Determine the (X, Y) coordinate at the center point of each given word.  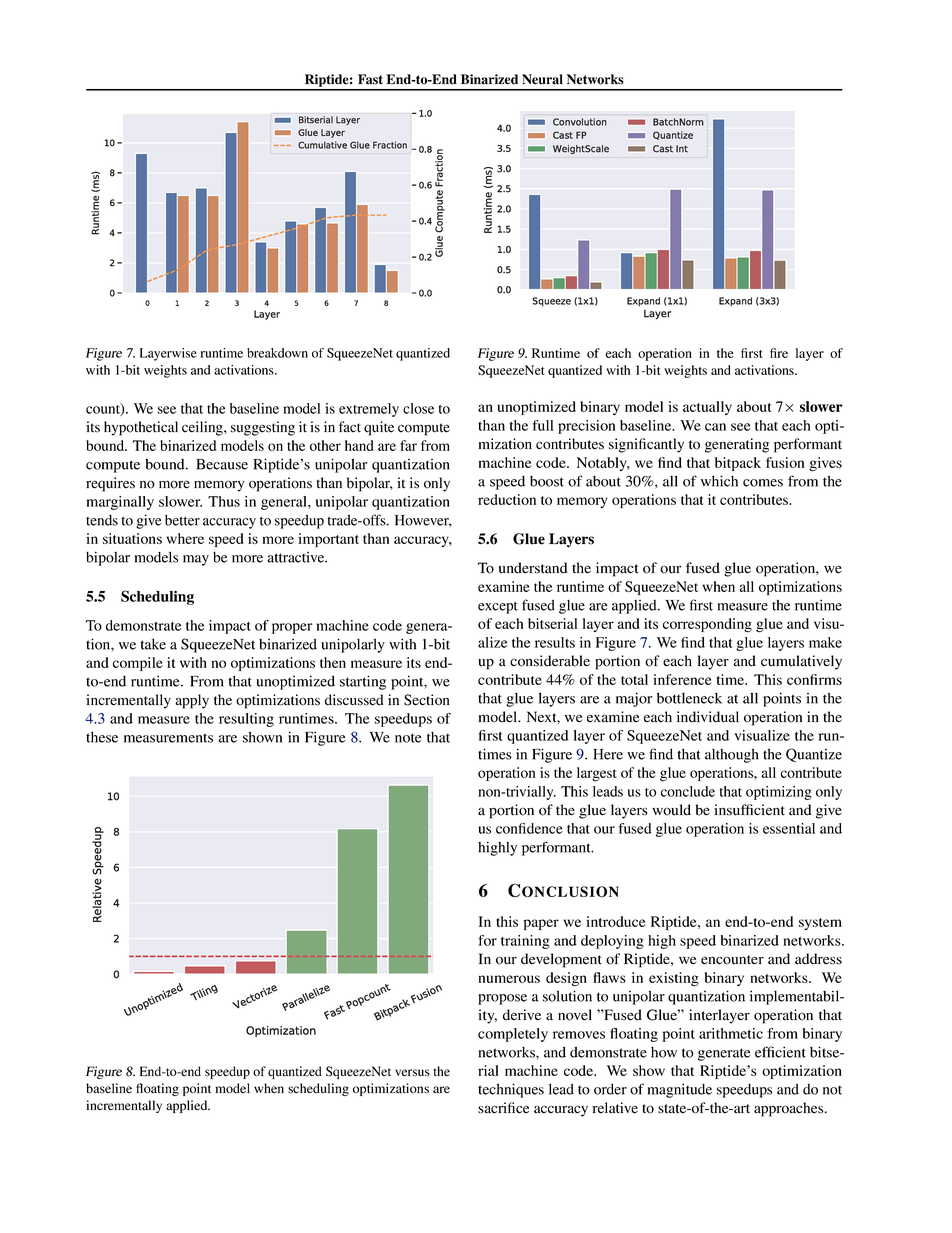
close (418, 408)
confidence (529, 828)
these (102, 737)
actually (707, 408)
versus (412, 1073)
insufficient (749, 810)
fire (779, 353)
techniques (511, 1090)
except (498, 608)
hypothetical (141, 428)
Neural (542, 79)
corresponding (707, 625)
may (196, 560)
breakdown (277, 353)
